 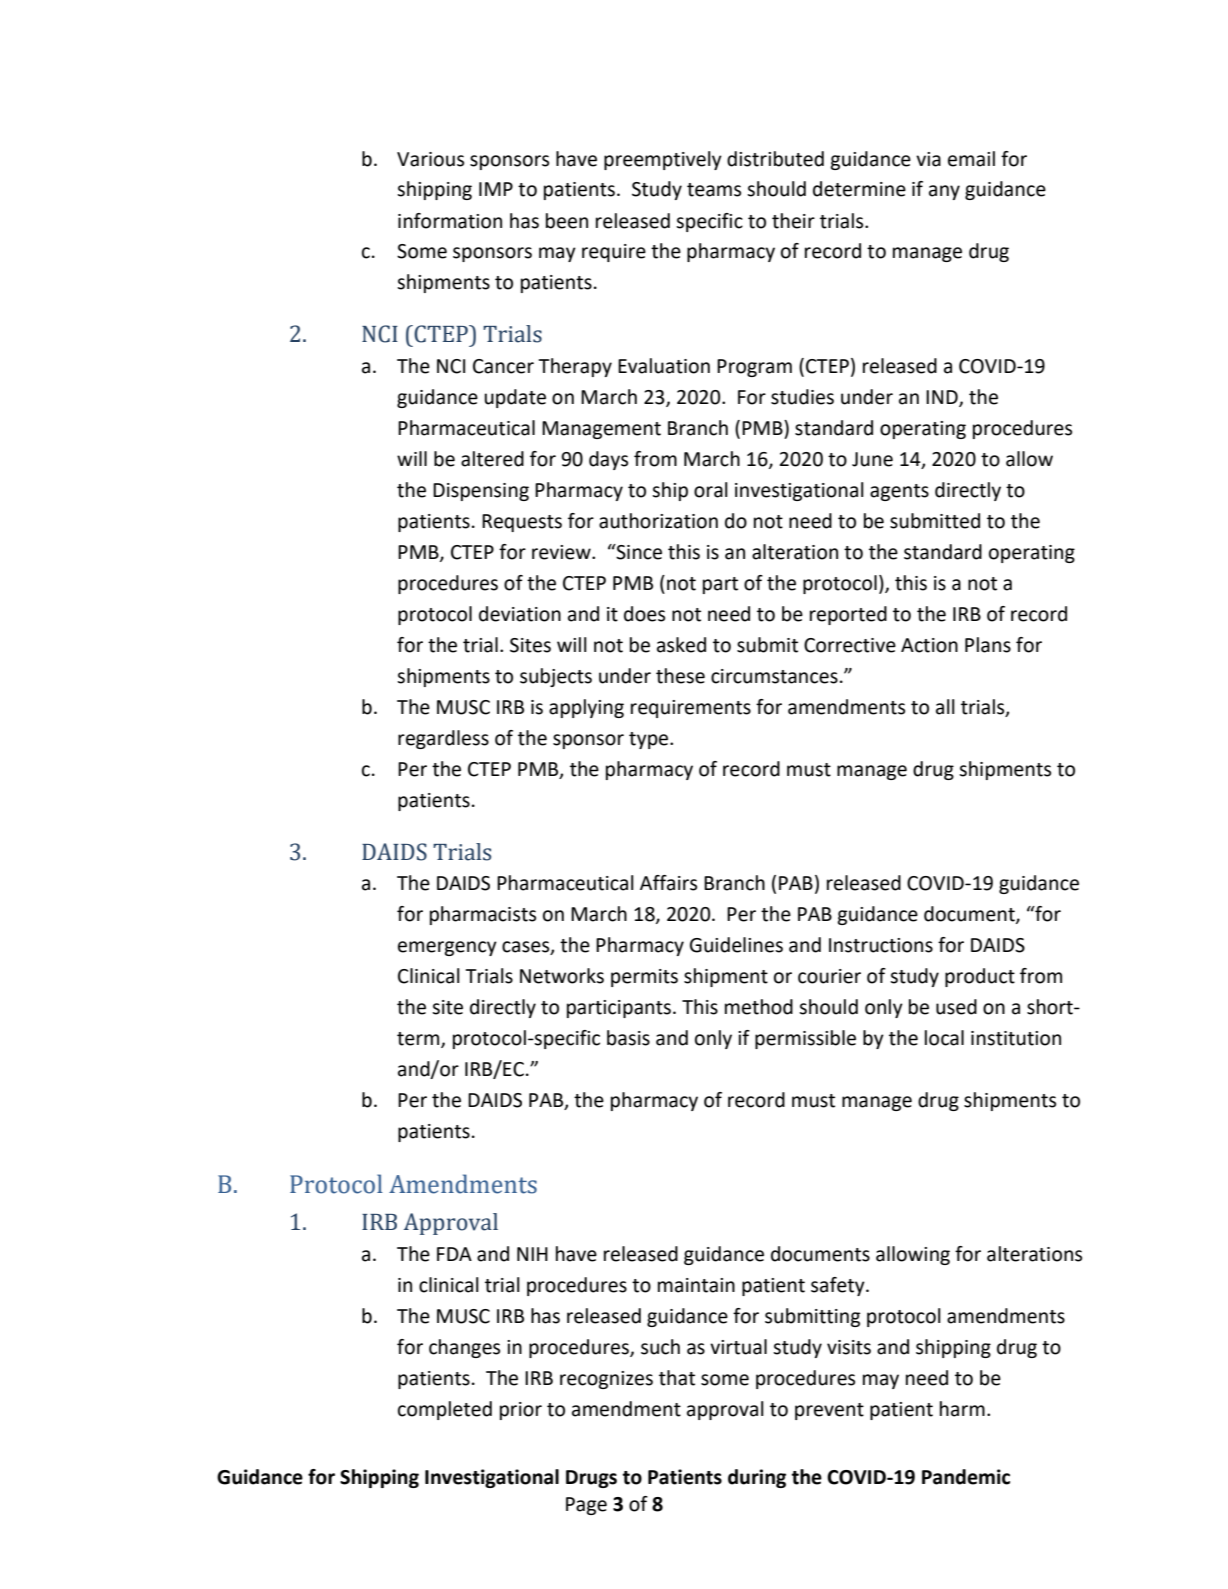 What do you see at coordinates (443, 739) in the page?
I see `regardless` at bounding box center [443, 739].
